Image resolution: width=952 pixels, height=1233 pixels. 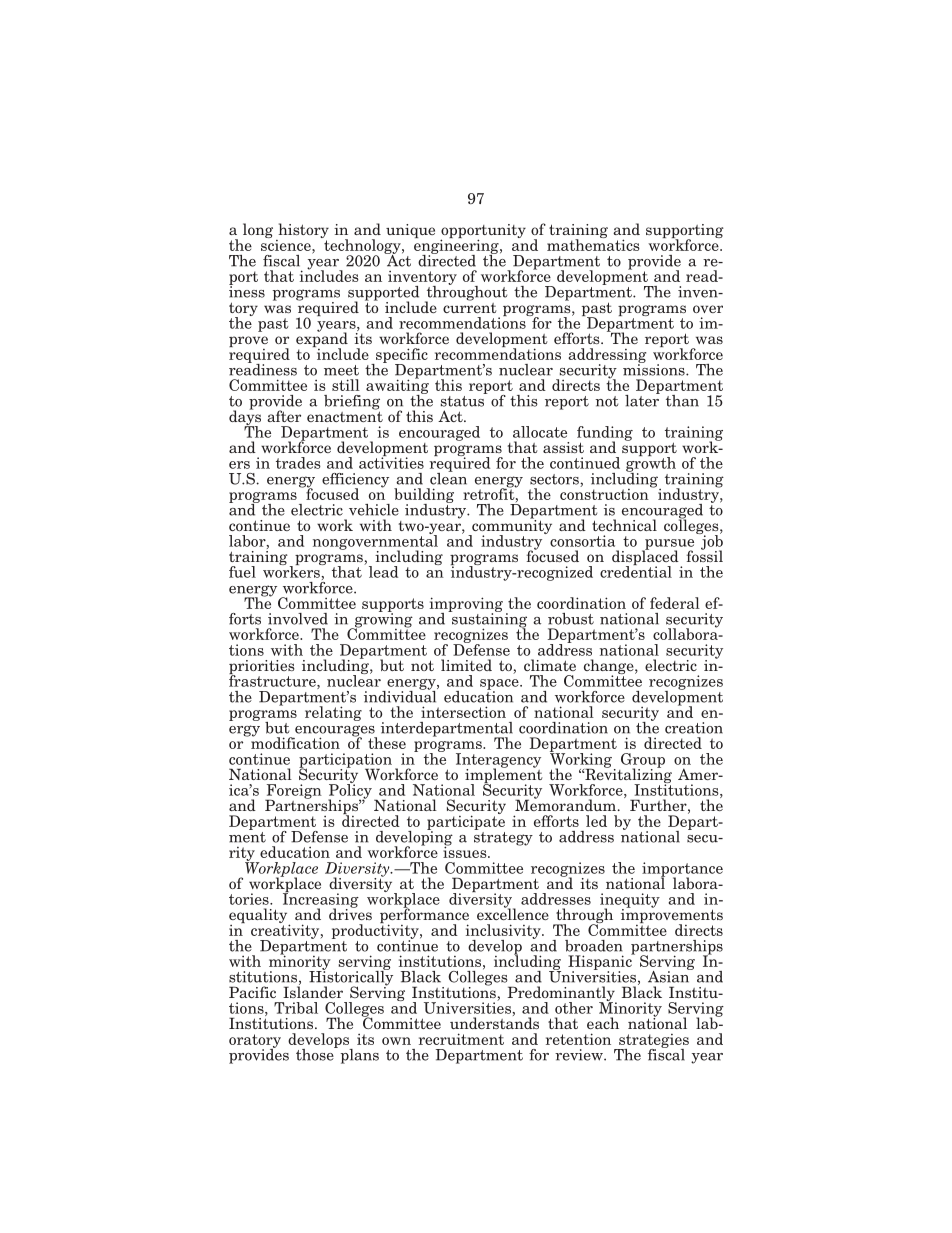 What do you see at coordinates (494, 1022) in the screenshot?
I see `understands` at bounding box center [494, 1022].
